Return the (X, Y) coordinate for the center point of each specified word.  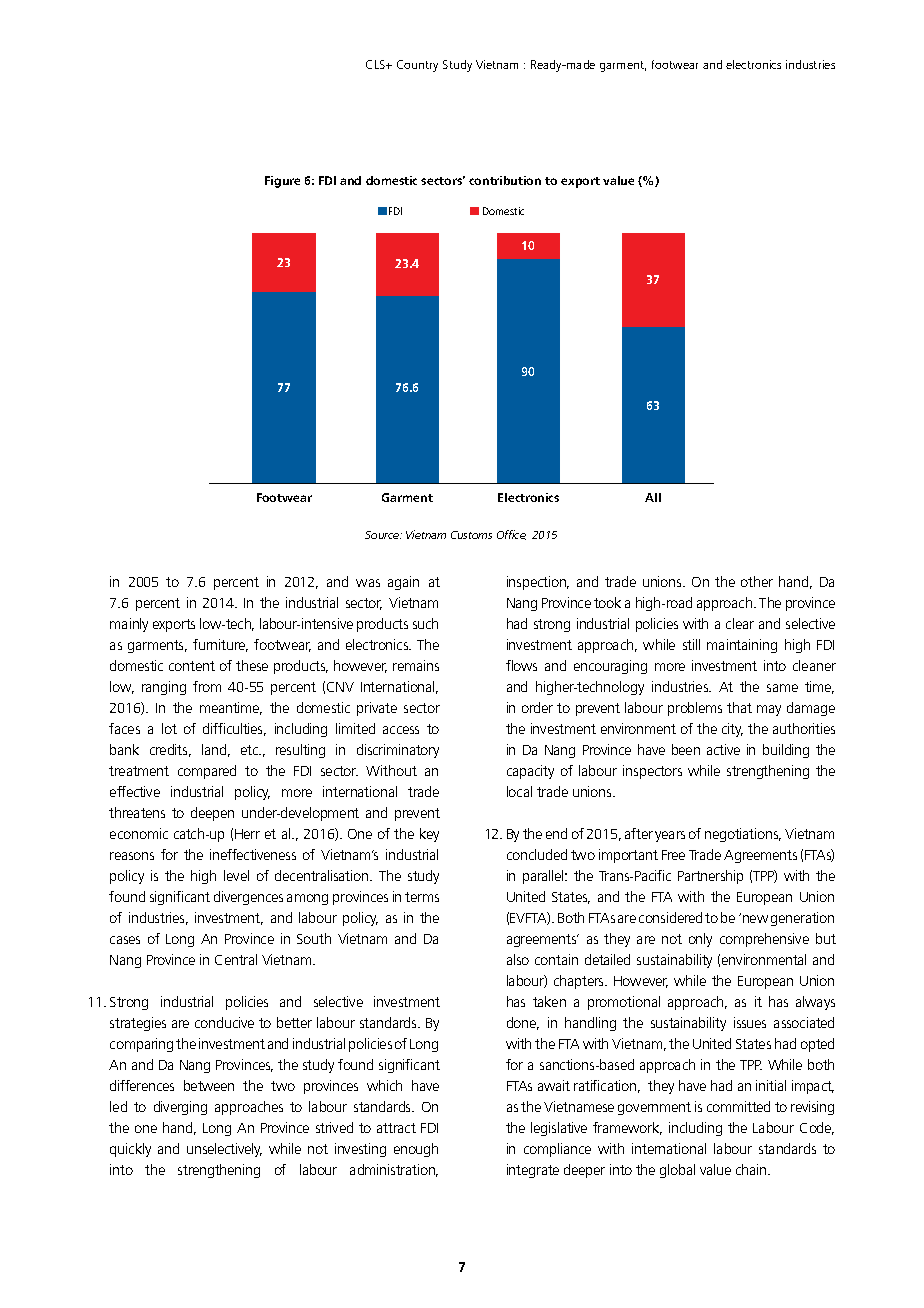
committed (738, 1106)
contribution (505, 180)
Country (417, 66)
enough (416, 1150)
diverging (180, 1108)
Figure (282, 182)
